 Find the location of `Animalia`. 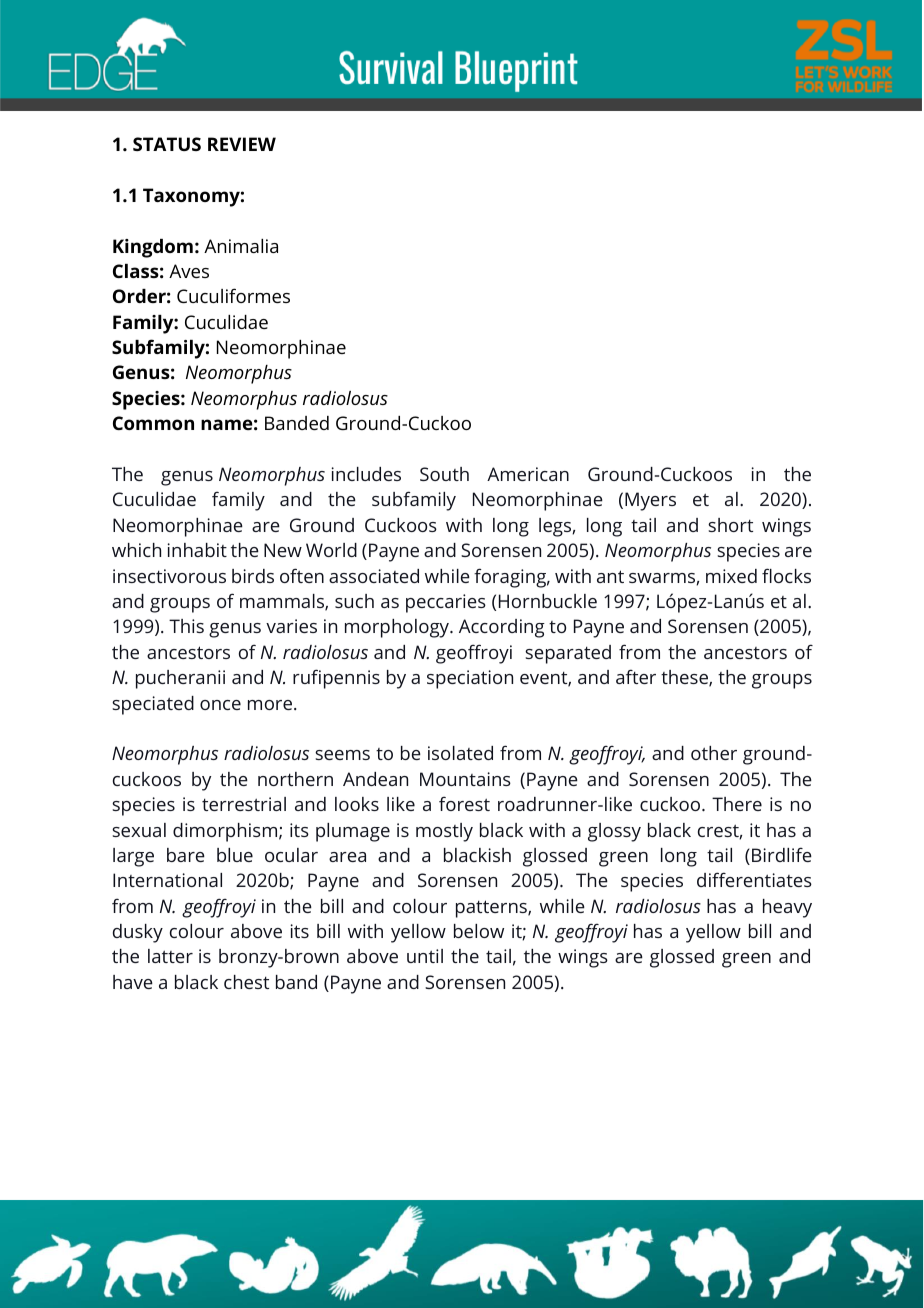

Animalia is located at coordinates (241, 246).
